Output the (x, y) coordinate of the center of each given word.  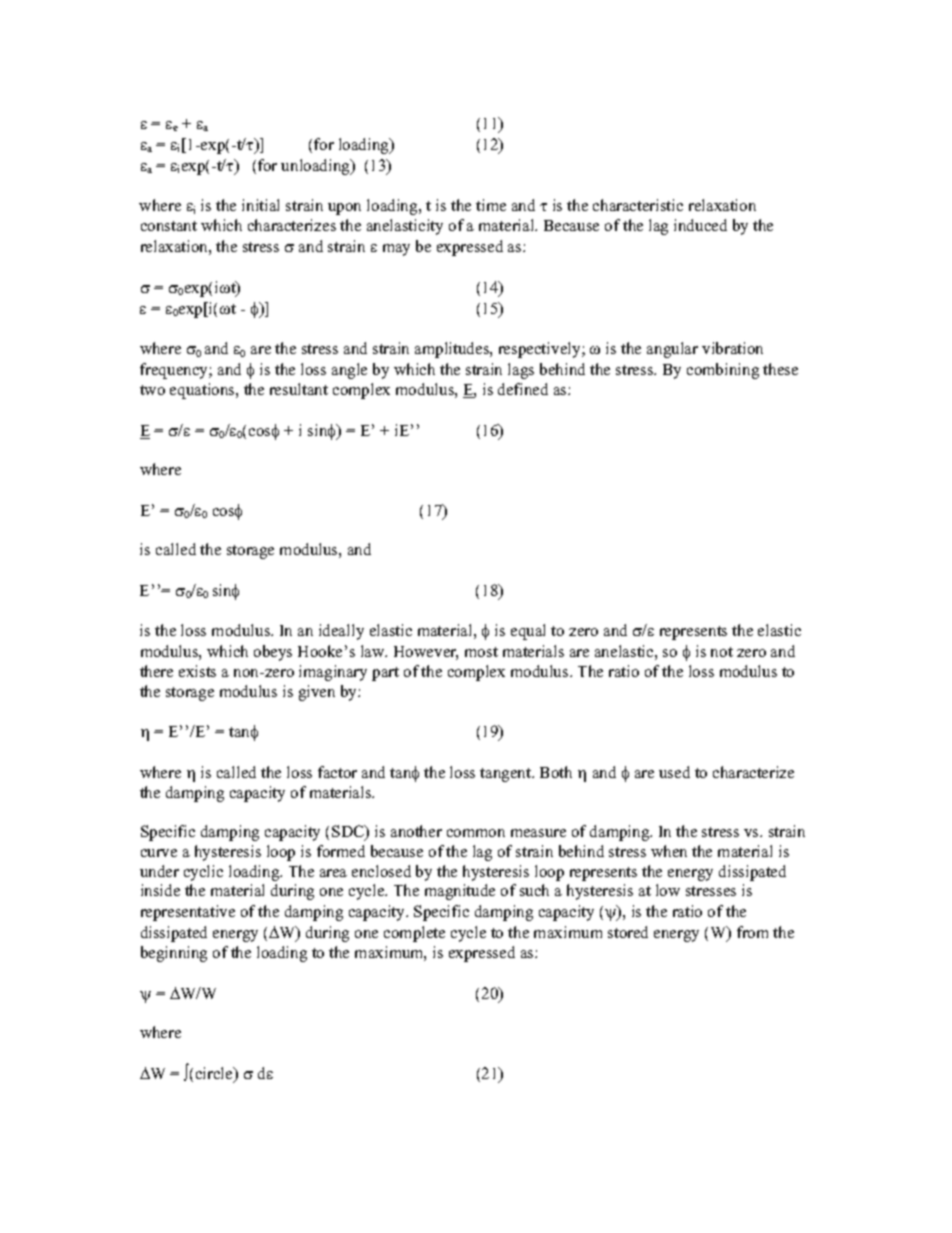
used (674, 772)
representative (188, 913)
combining (723, 371)
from (752, 932)
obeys (273, 653)
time (491, 205)
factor (337, 772)
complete (414, 934)
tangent (507, 775)
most (481, 652)
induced (700, 225)
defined (523, 389)
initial (260, 205)
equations (203, 391)
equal (528, 632)
